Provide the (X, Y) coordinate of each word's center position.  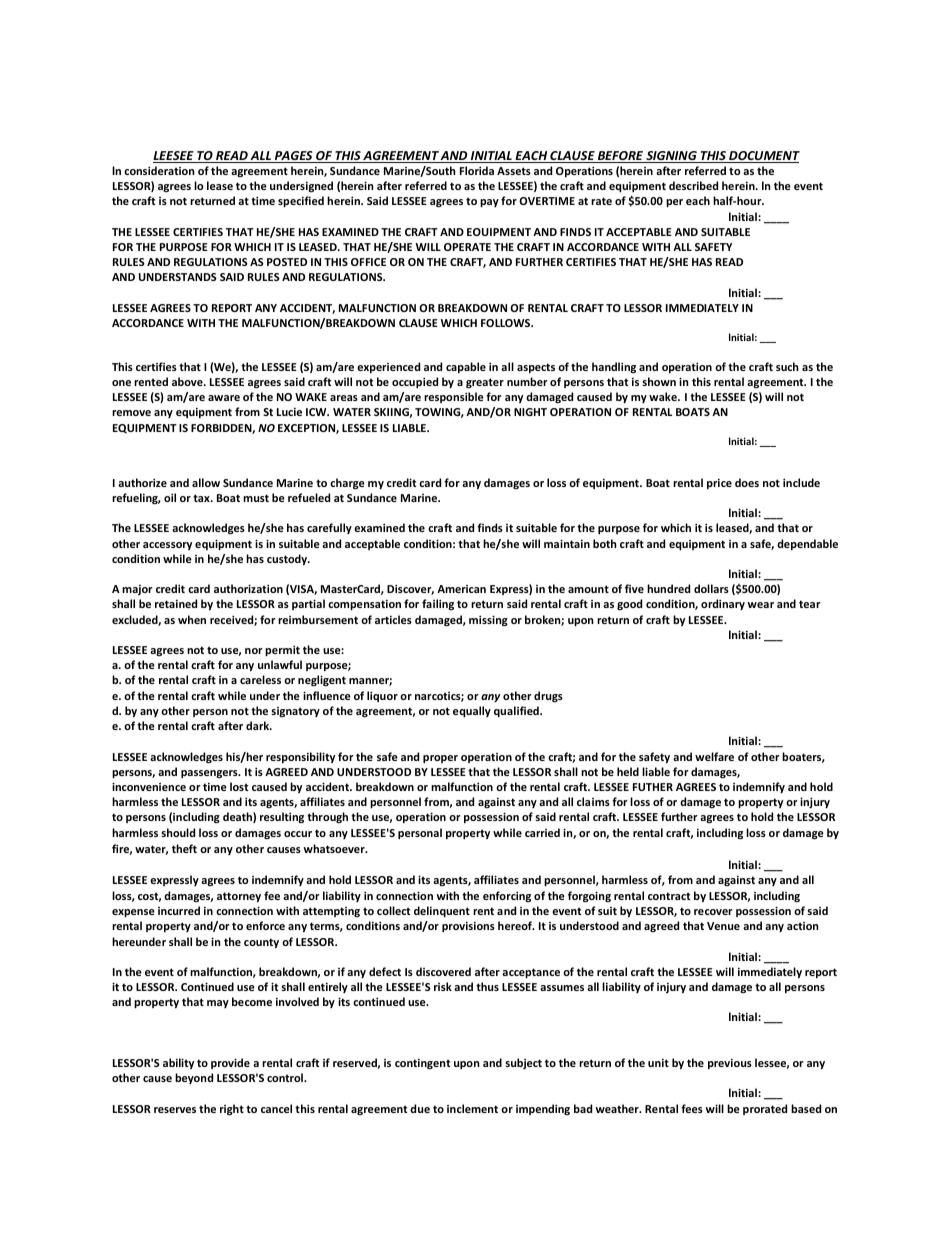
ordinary (723, 604)
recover (713, 912)
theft (184, 848)
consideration (159, 170)
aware (224, 398)
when (192, 619)
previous (730, 1064)
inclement (472, 1108)
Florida (477, 170)
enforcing (507, 896)
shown (659, 381)
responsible (454, 397)
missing (488, 621)
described (693, 185)
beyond (194, 1078)
